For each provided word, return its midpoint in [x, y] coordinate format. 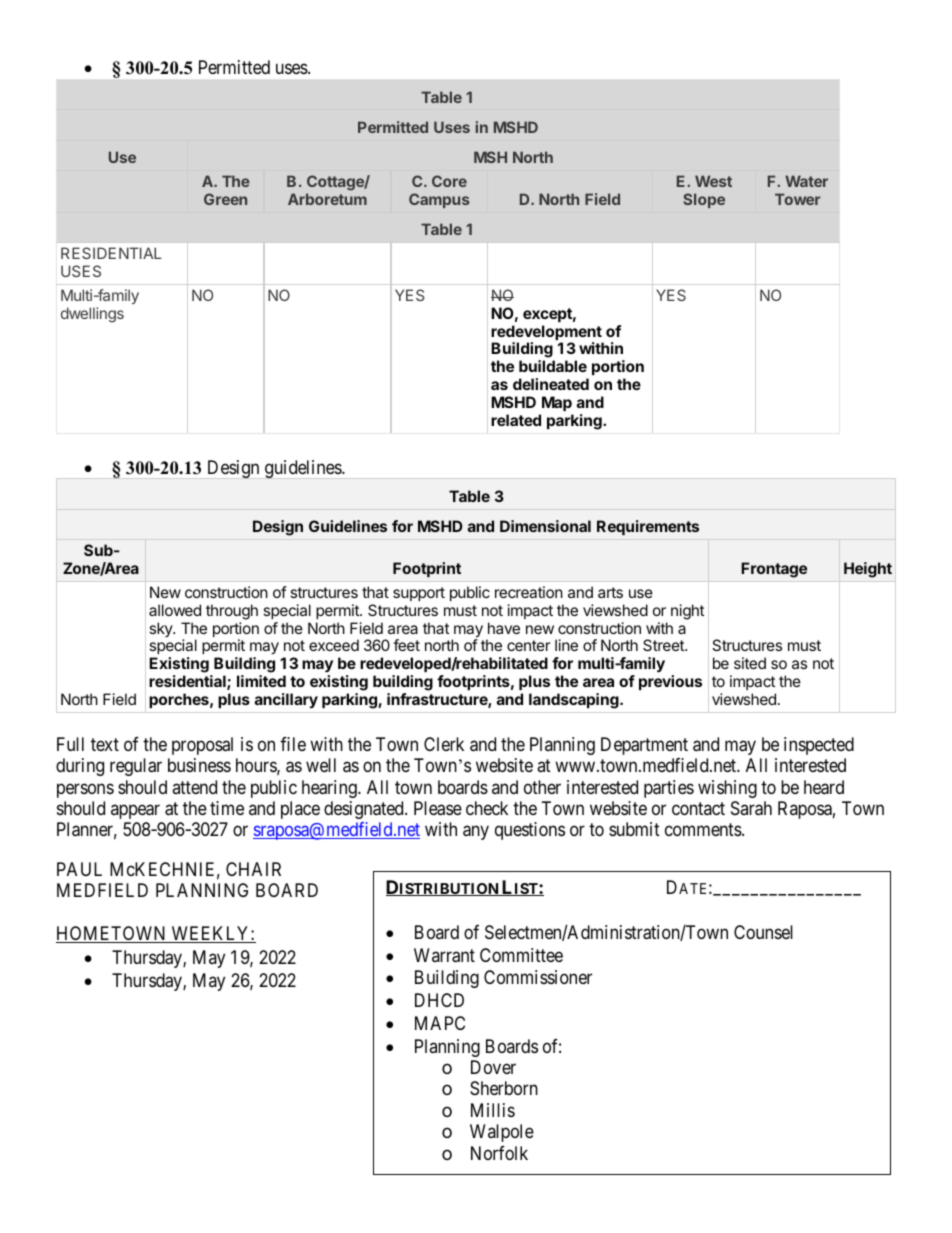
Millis [493, 1110]
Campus [439, 200]
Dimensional [545, 526]
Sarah [751, 808]
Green [225, 199]
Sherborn [504, 1088]
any [476, 833]
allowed [175, 610]
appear [135, 811]
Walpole [502, 1133]
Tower [798, 199]
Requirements [648, 527]
